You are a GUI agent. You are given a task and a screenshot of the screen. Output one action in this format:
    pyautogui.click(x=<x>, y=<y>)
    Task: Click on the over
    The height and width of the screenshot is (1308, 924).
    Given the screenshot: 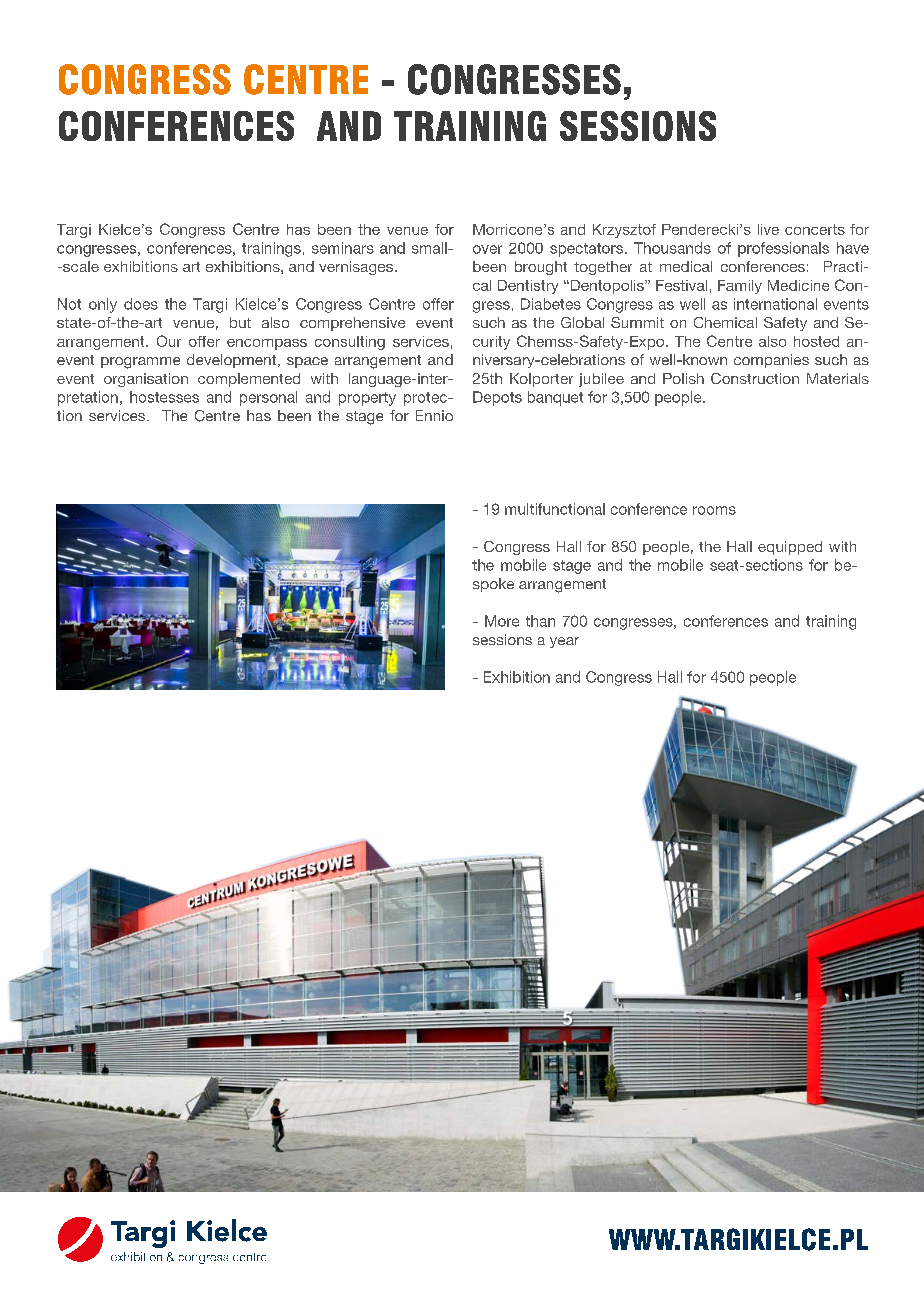 What is the action you would take?
    pyautogui.click(x=487, y=249)
